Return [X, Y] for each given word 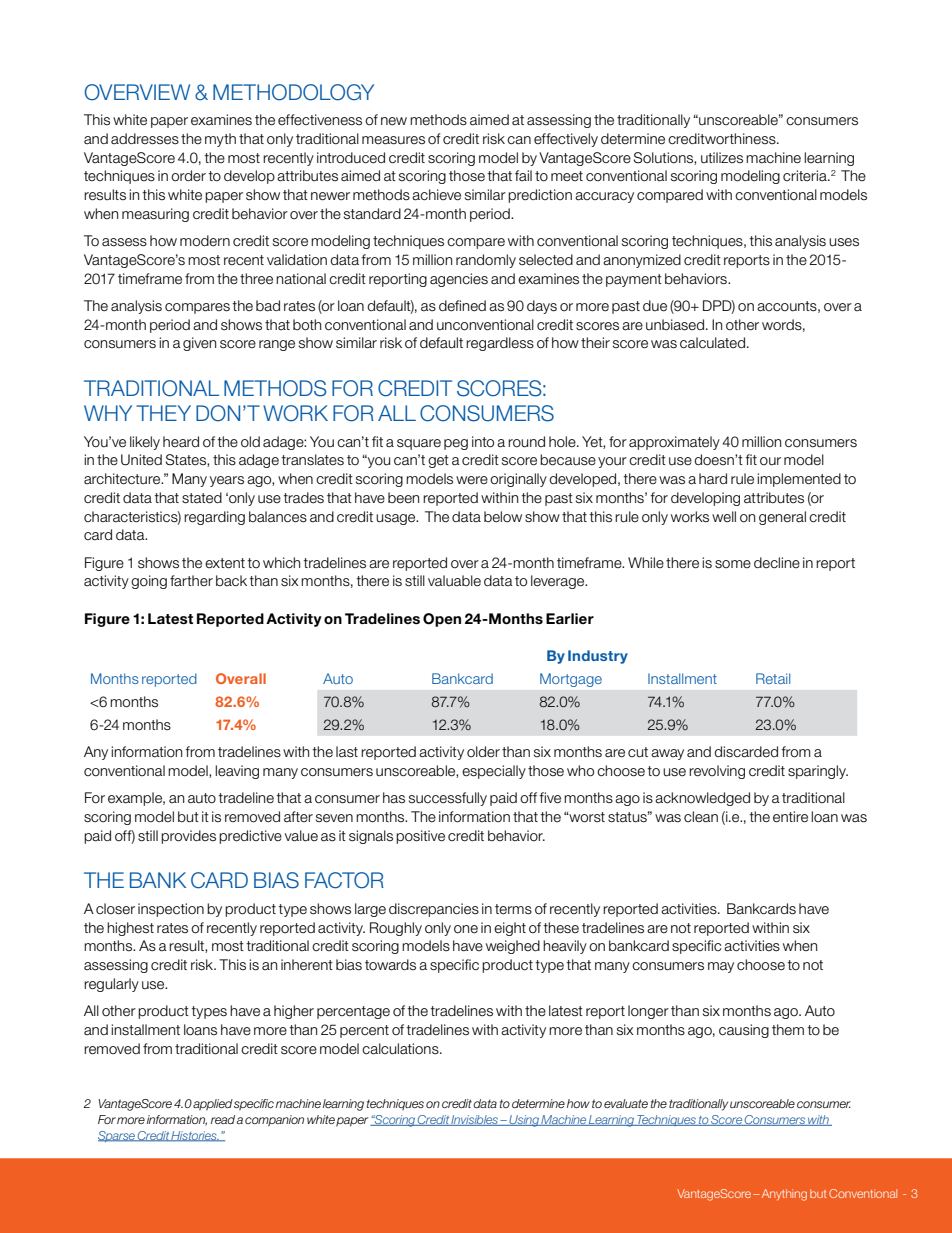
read [223, 1119]
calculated [712, 343]
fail [523, 175]
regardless [500, 344]
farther [191, 580]
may [721, 967]
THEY [163, 413]
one [466, 929]
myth [220, 140]
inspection [171, 910]
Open [442, 620]
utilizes [722, 158]
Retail [773, 678]
